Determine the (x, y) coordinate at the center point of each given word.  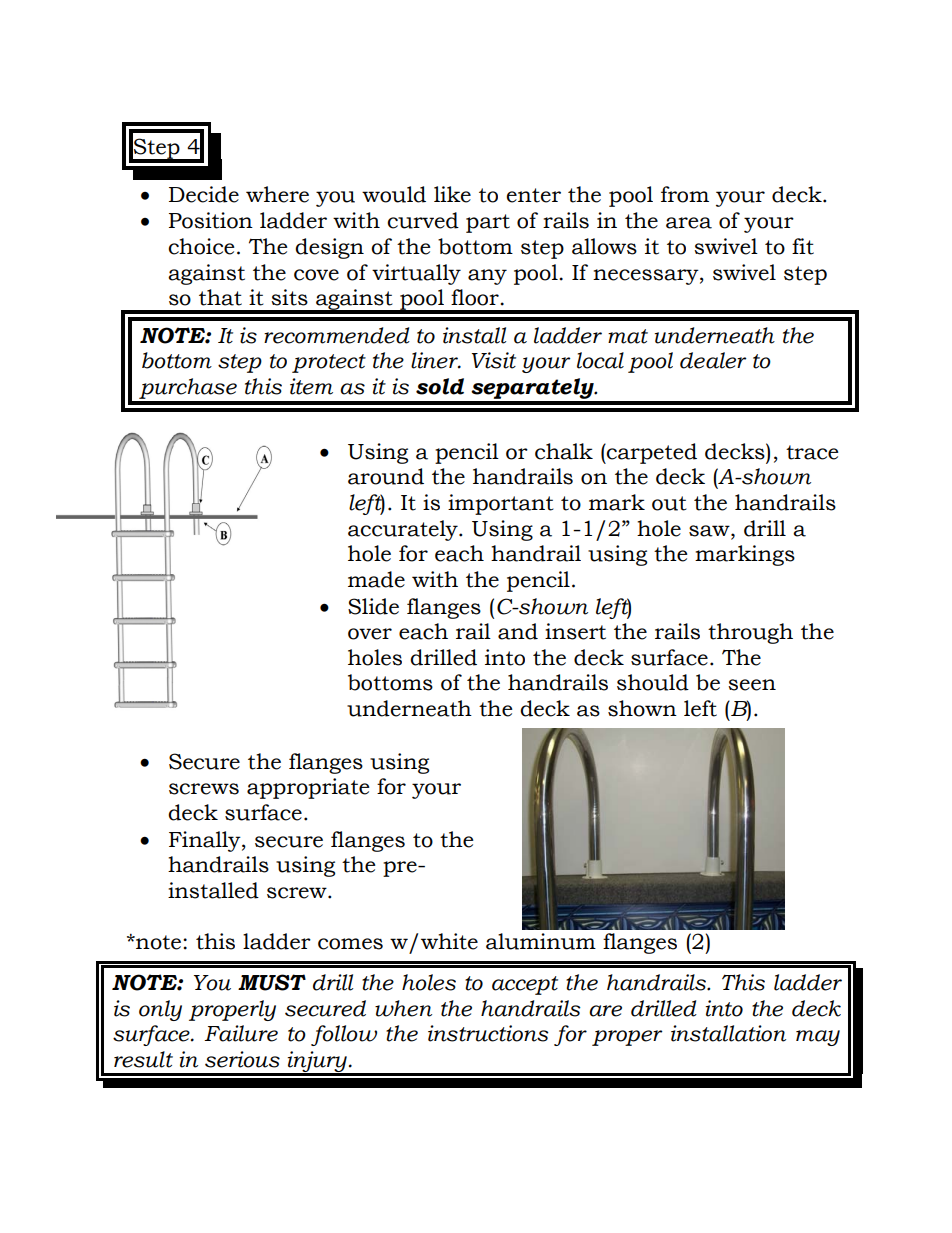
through (750, 633)
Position (211, 220)
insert (575, 631)
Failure (241, 1033)
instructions (488, 1033)
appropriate (308, 788)
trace (812, 452)
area (689, 223)
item (311, 386)
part (488, 223)
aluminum (541, 941)
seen (752, 685)
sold (440, 386)
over (370, 634)
